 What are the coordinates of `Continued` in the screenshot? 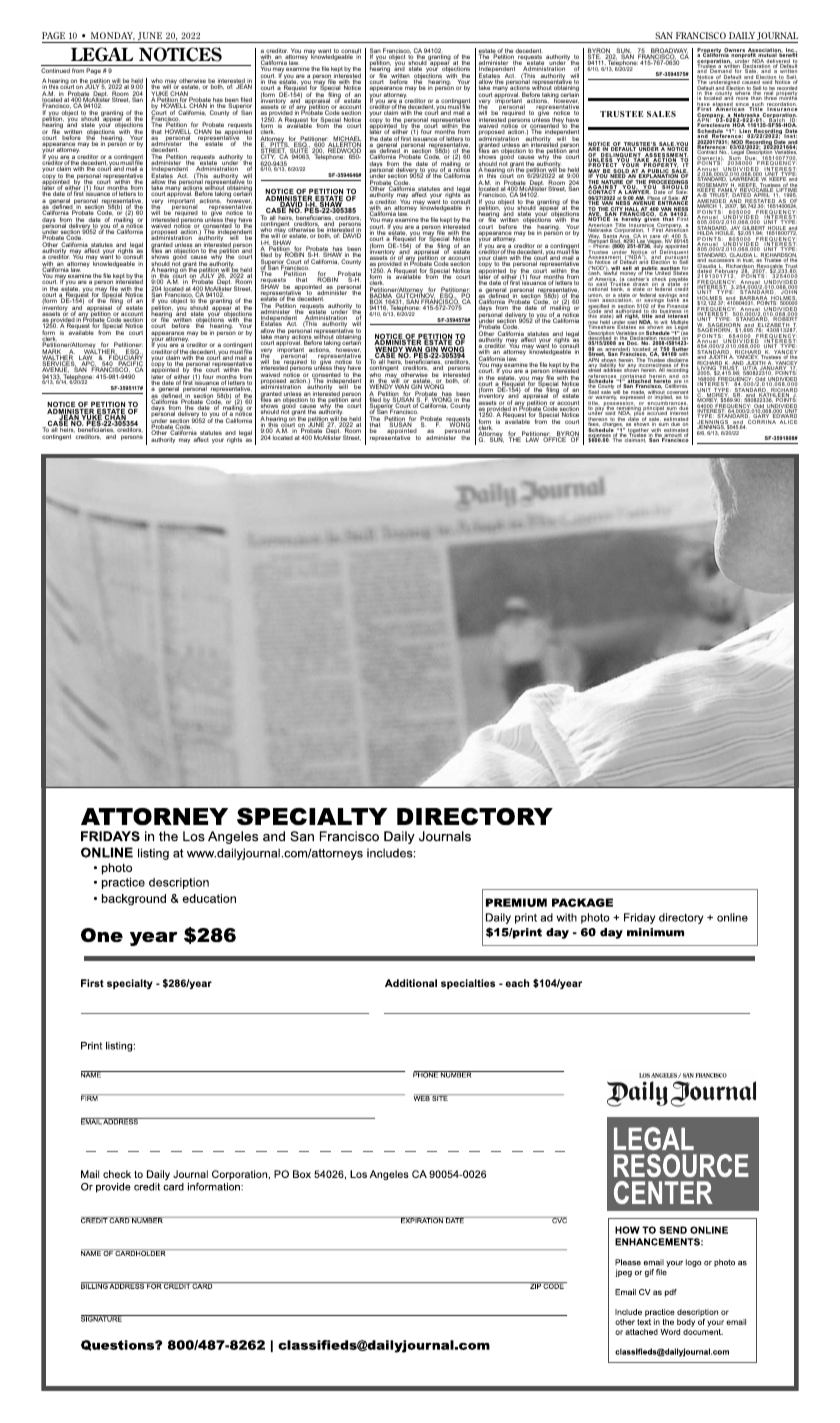 It's located at (55, 70).
